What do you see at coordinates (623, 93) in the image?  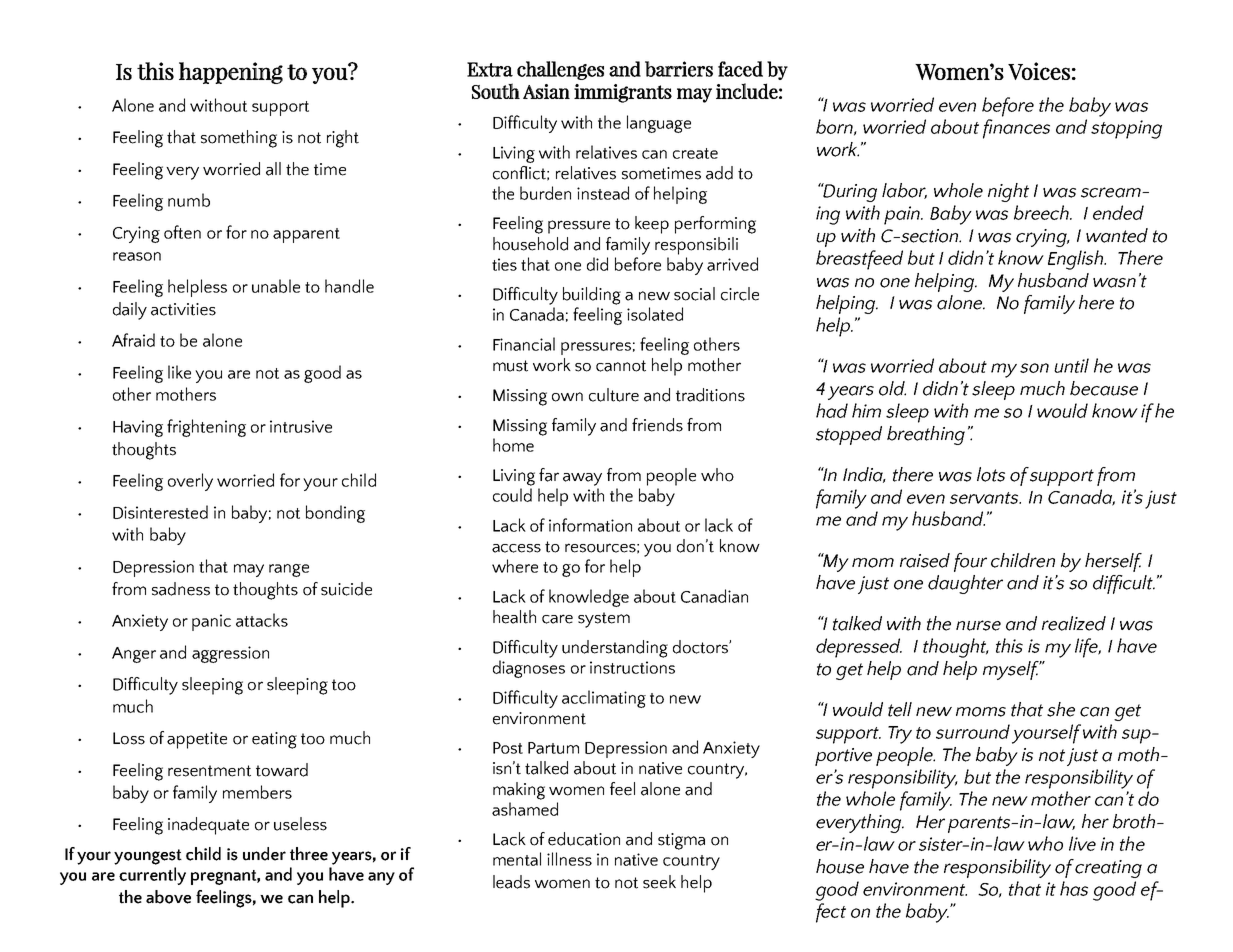 I see `immigrants` at bounding box center [623, 93].
